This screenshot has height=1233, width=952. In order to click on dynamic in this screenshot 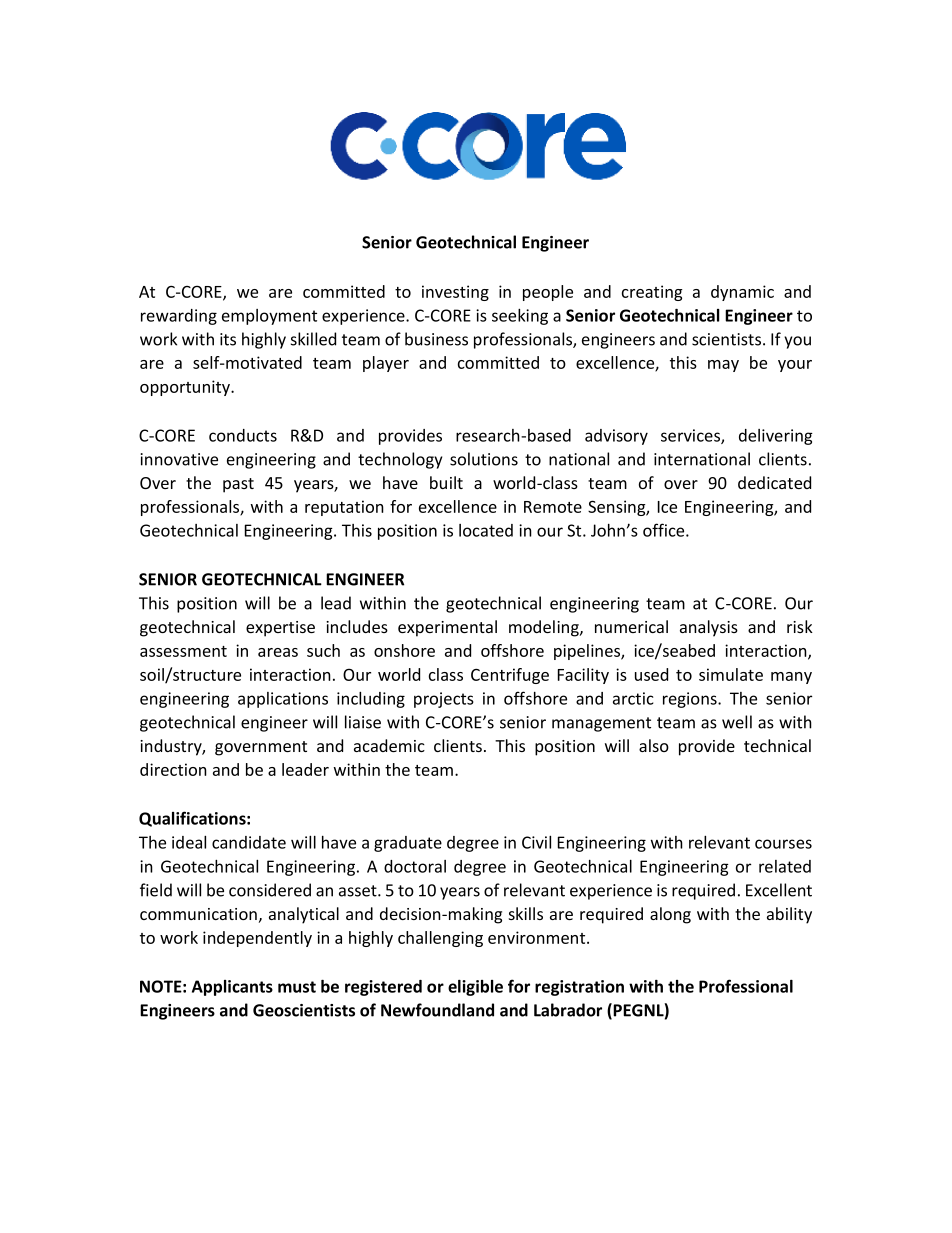, I will do `click(742, 293)`.
